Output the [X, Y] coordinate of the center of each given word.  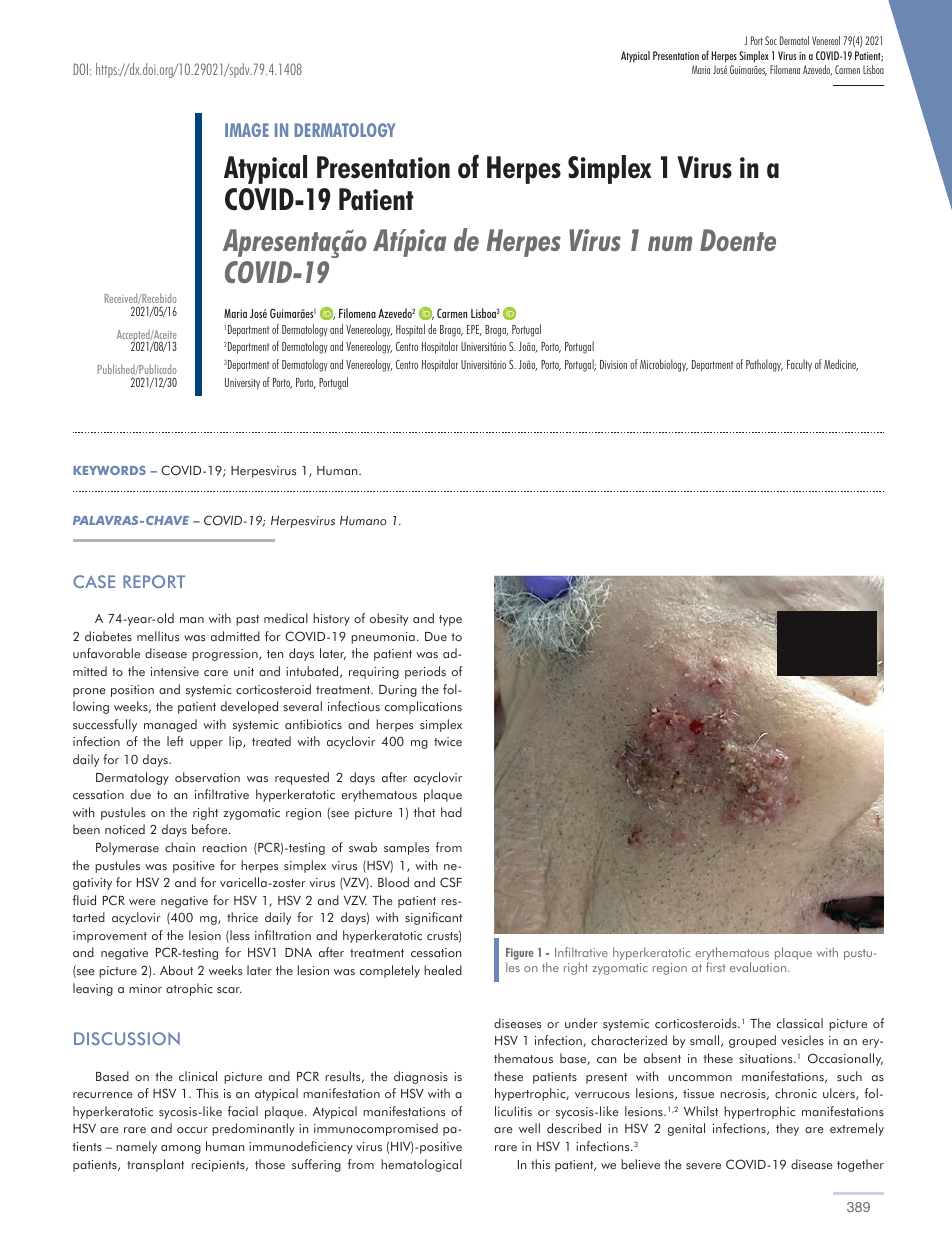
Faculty [799, 365]
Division [613, 364]
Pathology [764, 365]
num [670, 243]
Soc [771, 40]
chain [180, 847]
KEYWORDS [109, 470]
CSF [451, 882]
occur [192, 1130]
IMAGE [247, 130]
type [450, 620]
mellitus [158, 636]
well [529, 1128]
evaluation [759, 967]
